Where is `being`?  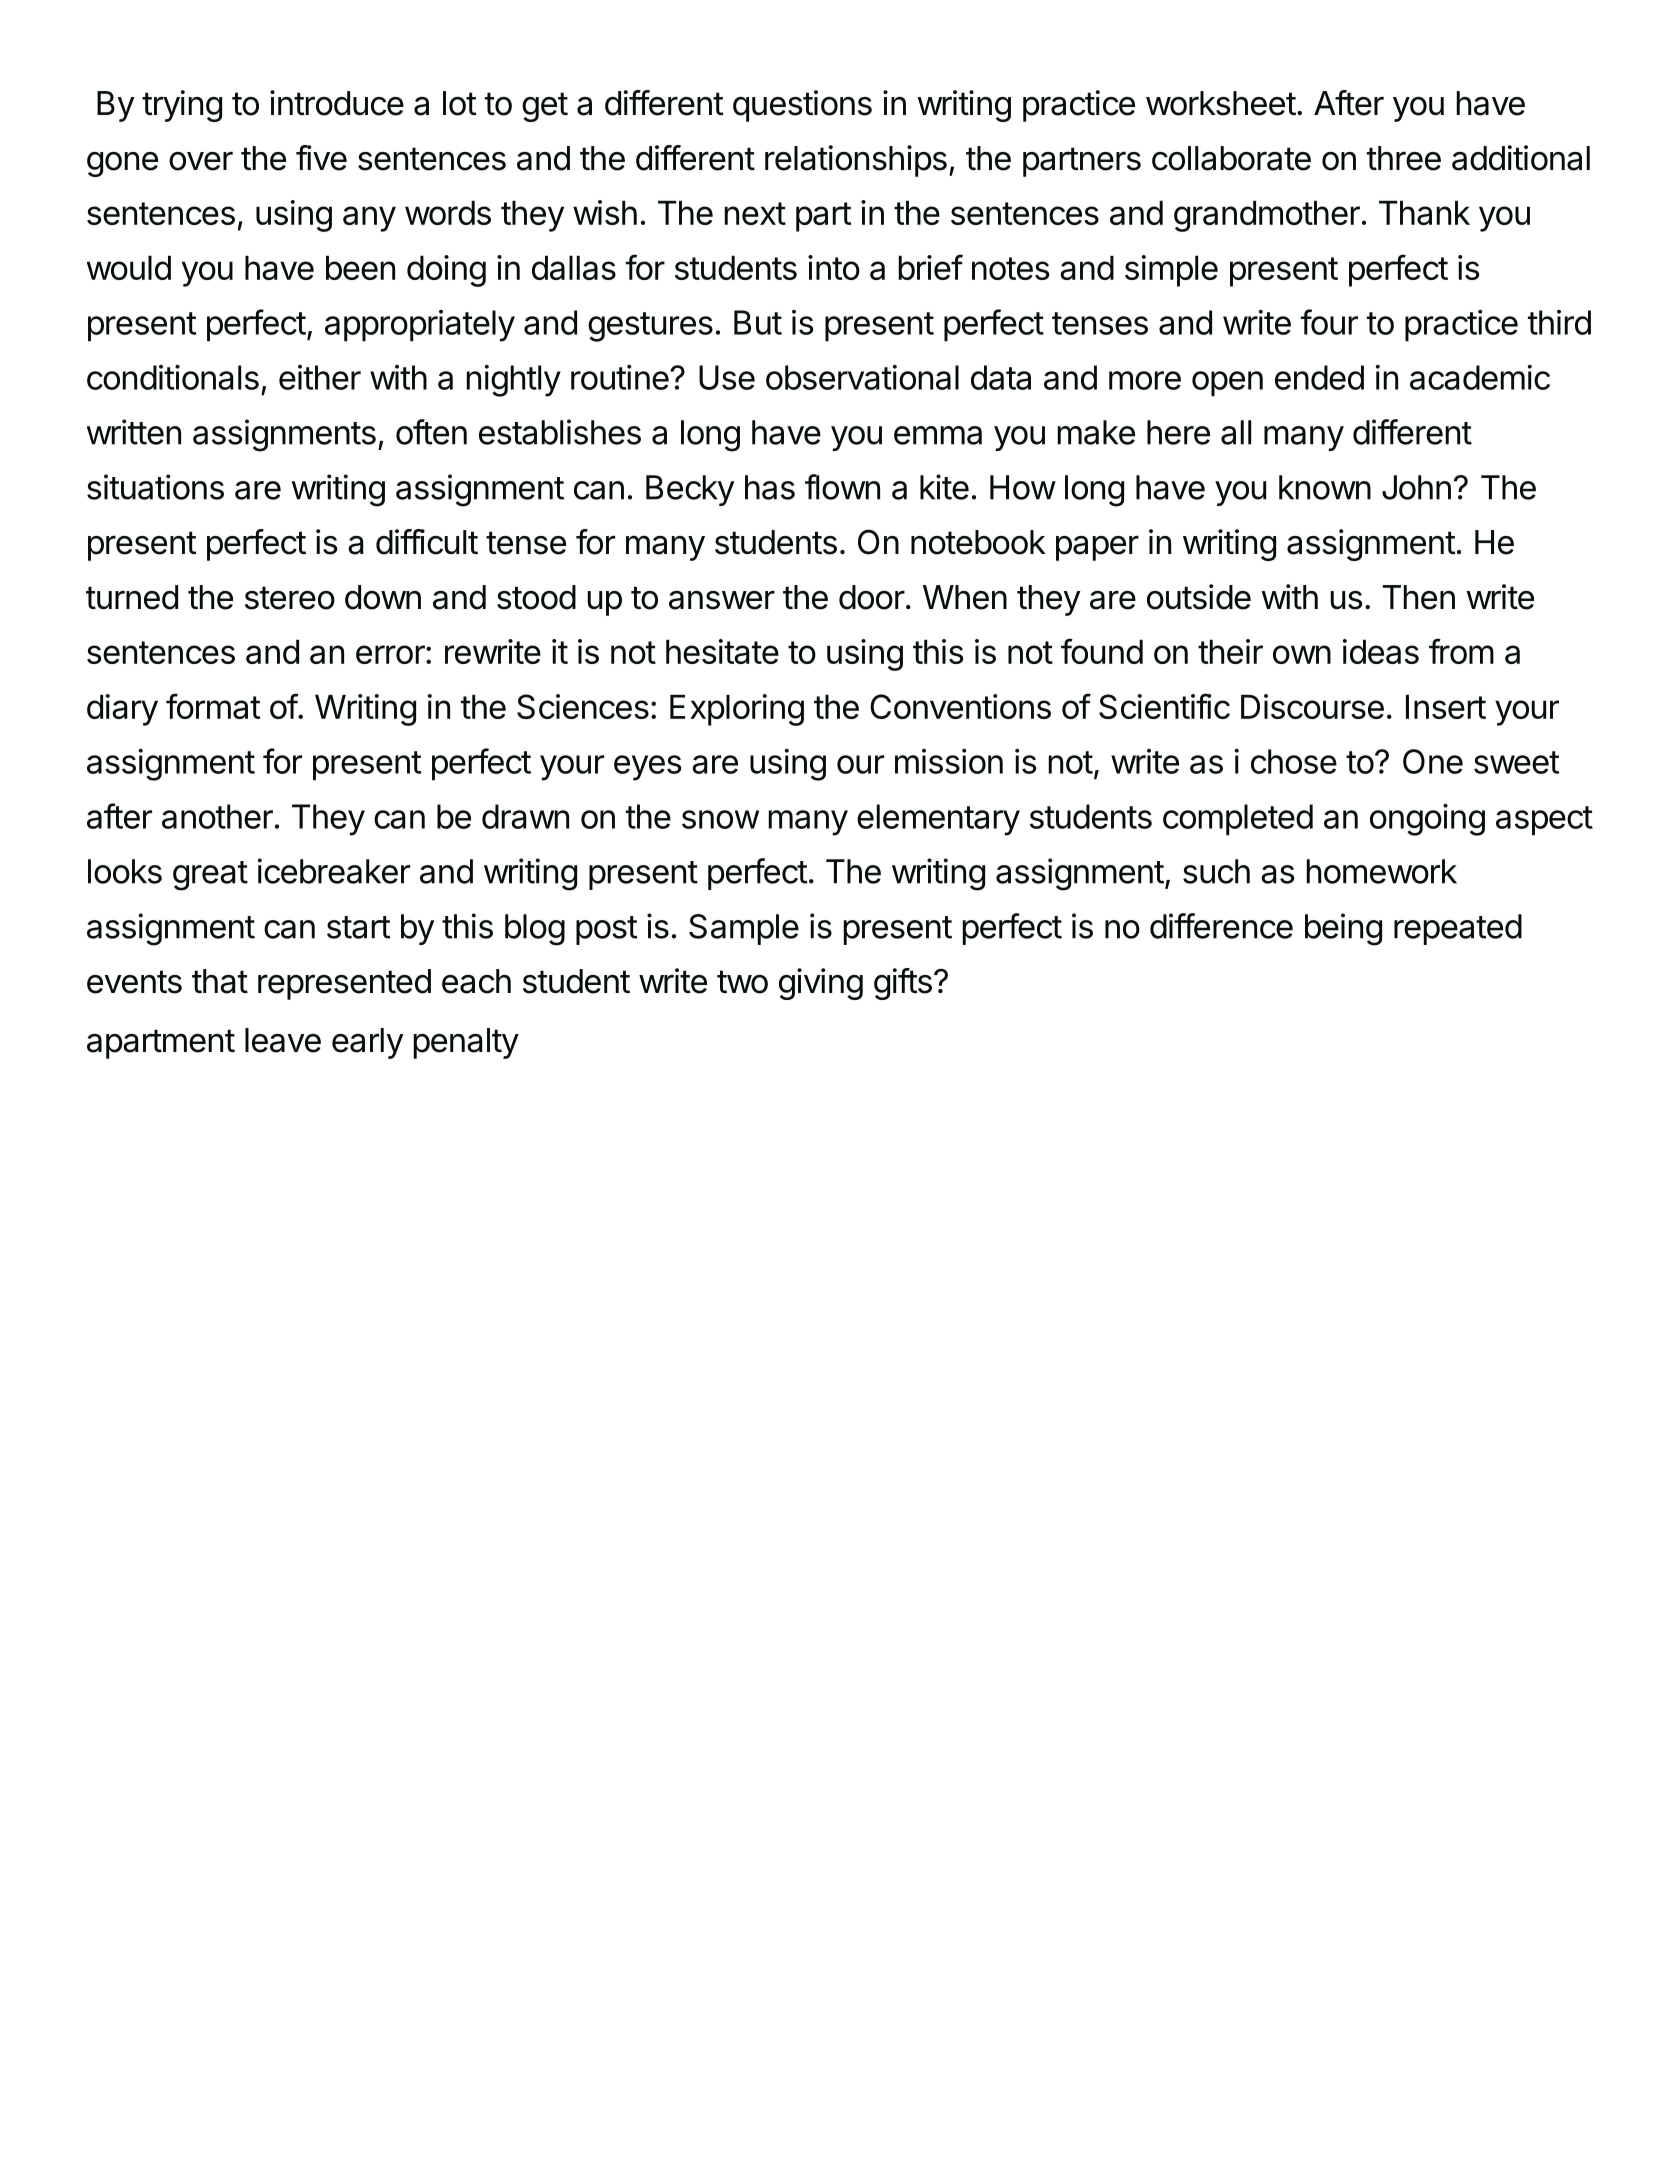
being is located at coordinates (1343, 929).
